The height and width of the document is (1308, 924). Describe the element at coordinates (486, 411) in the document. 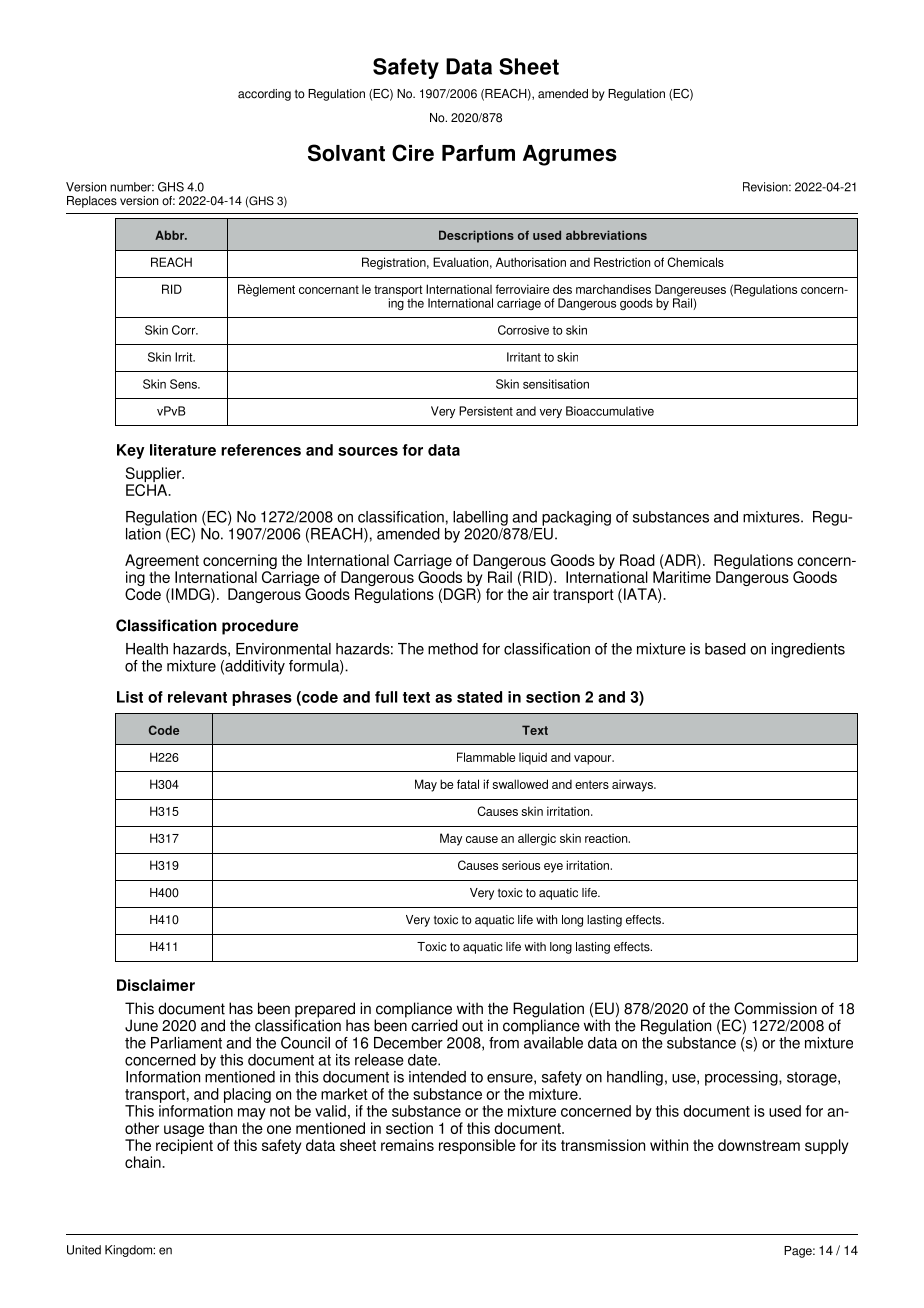

I see `Persistent` at that location.
